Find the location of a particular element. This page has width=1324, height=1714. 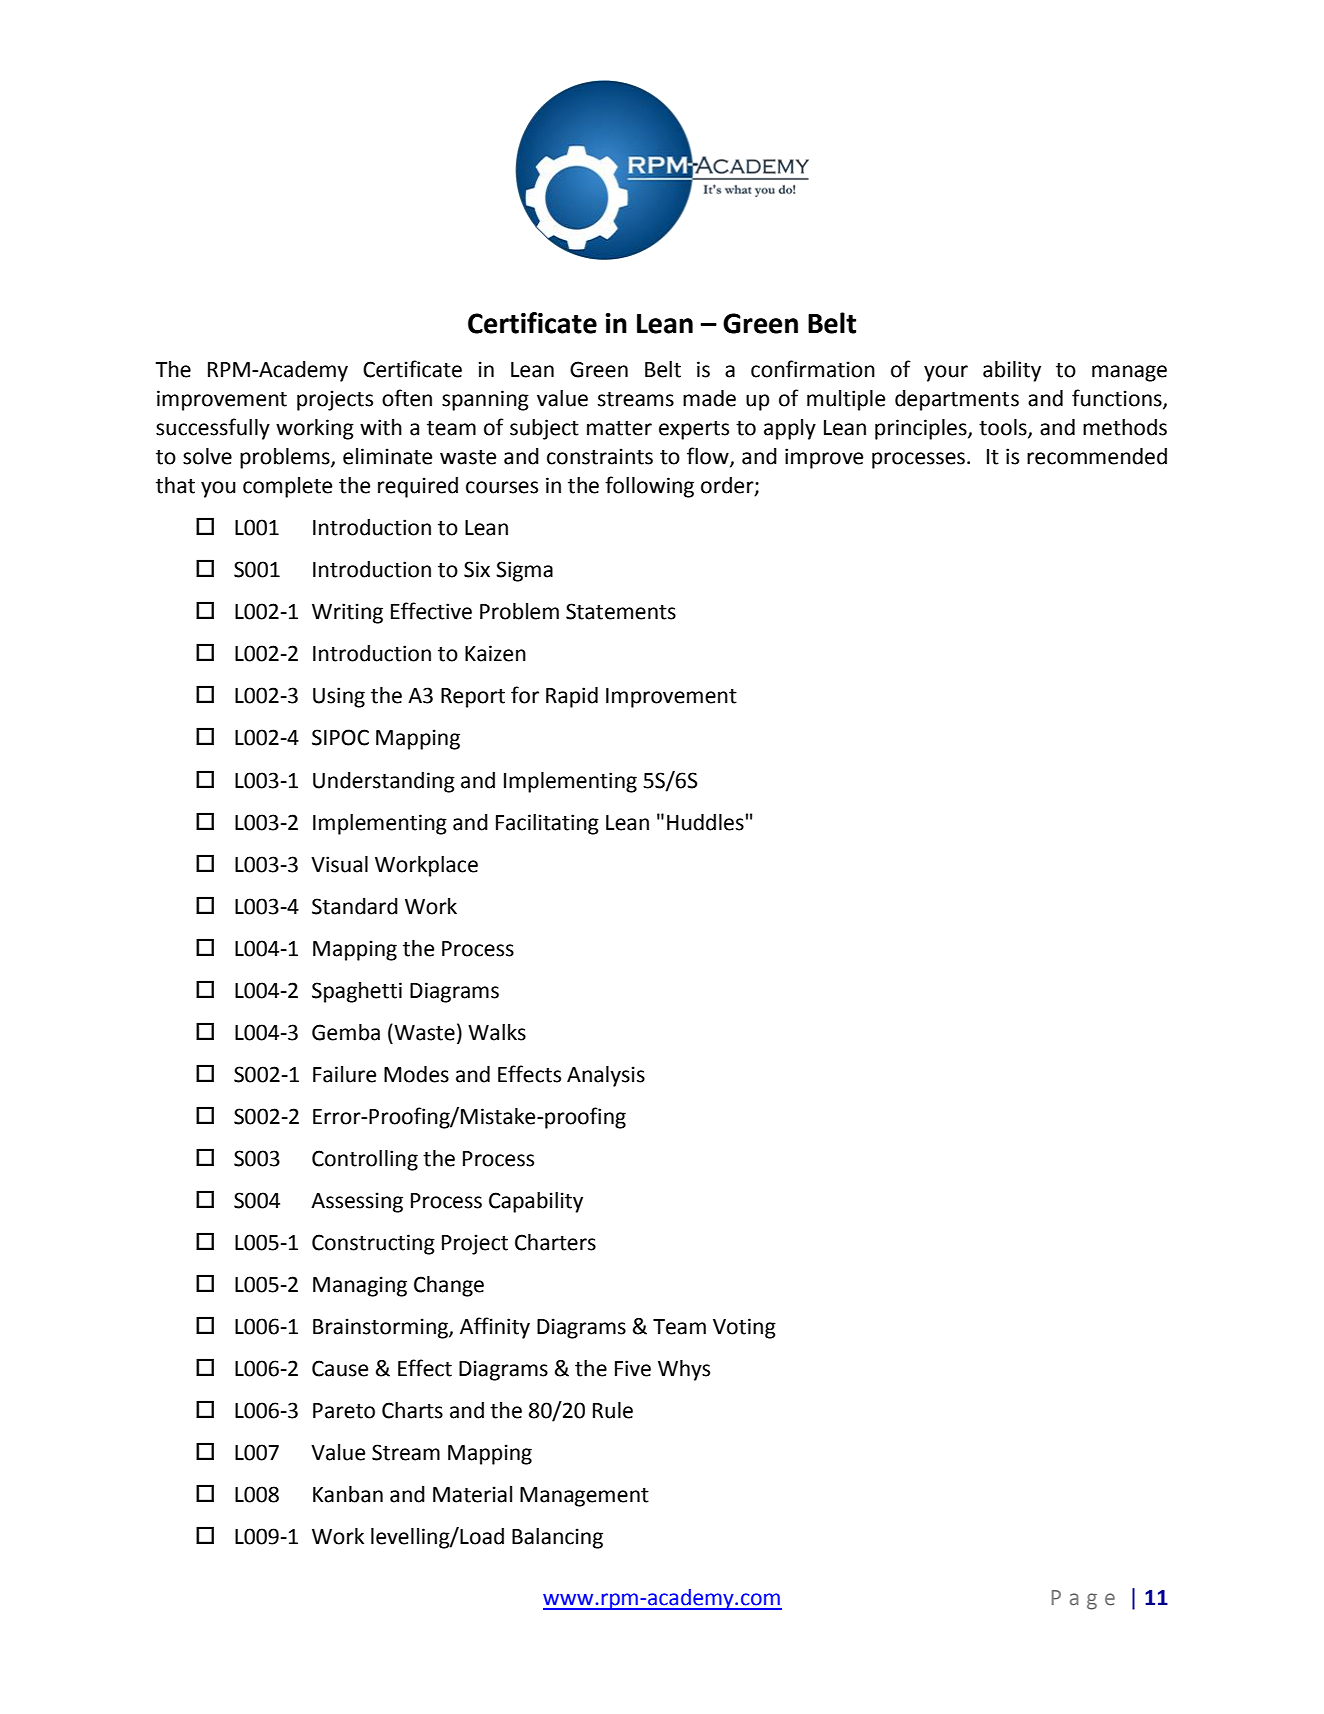

Understanding is located at coordinates (384, 782).
